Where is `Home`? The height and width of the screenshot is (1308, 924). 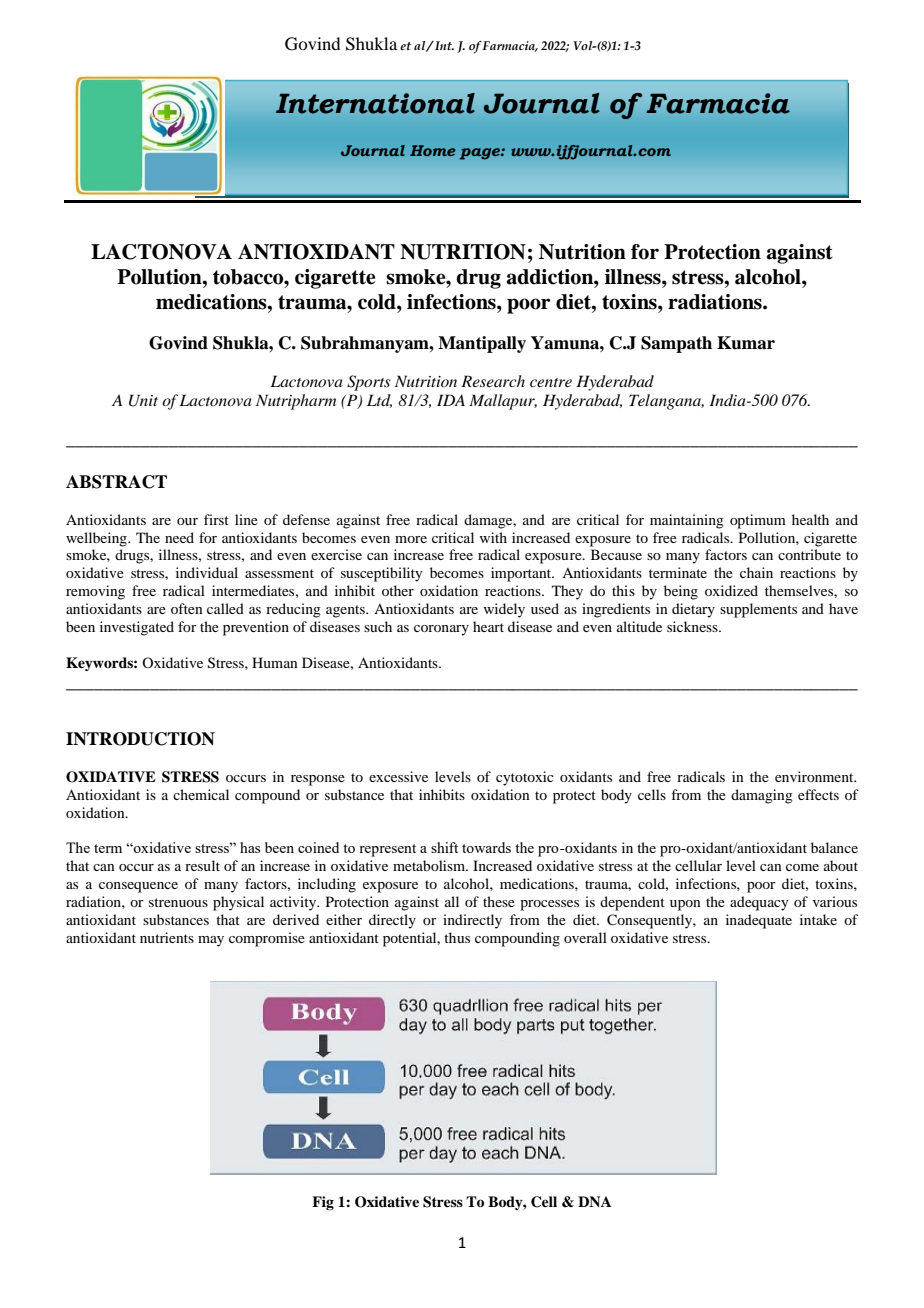 Home is located at coordinates (433, 150).
